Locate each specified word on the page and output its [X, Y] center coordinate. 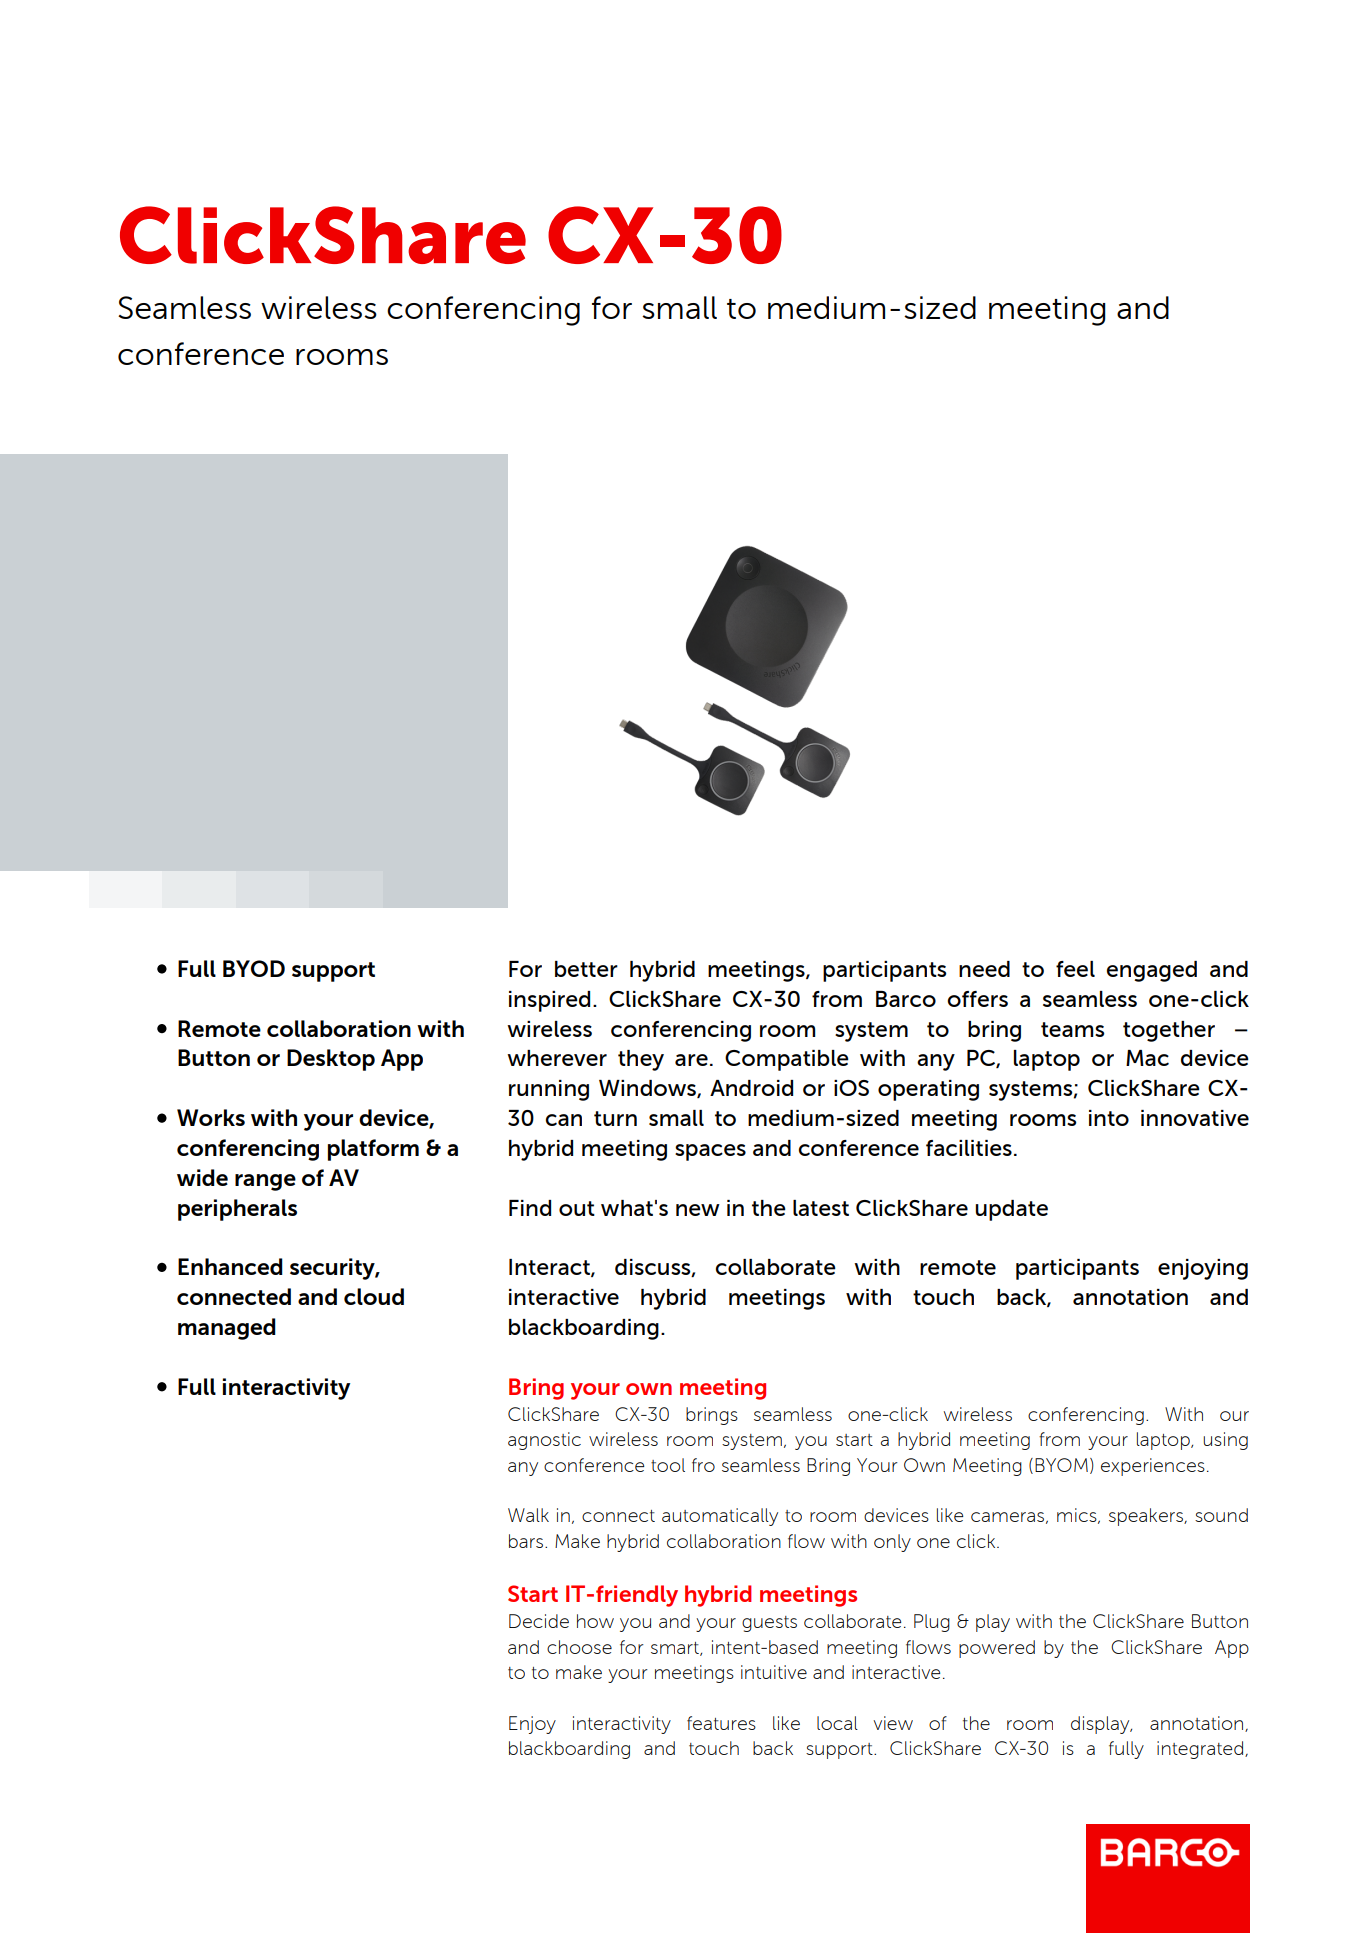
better [586, 969]
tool [668, 1465]
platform [373, 1150]
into [1109, 1118]
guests [769, 1624]
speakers [1147, 1517]
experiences [1153, 1467]
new [698, 1210]
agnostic [544, 1441]
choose [579, 1647]
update [1011, 1210]
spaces [710, 1152]
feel [1075, 969]
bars [527, 1541]
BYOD [254, 968]
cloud [374, 1296]
